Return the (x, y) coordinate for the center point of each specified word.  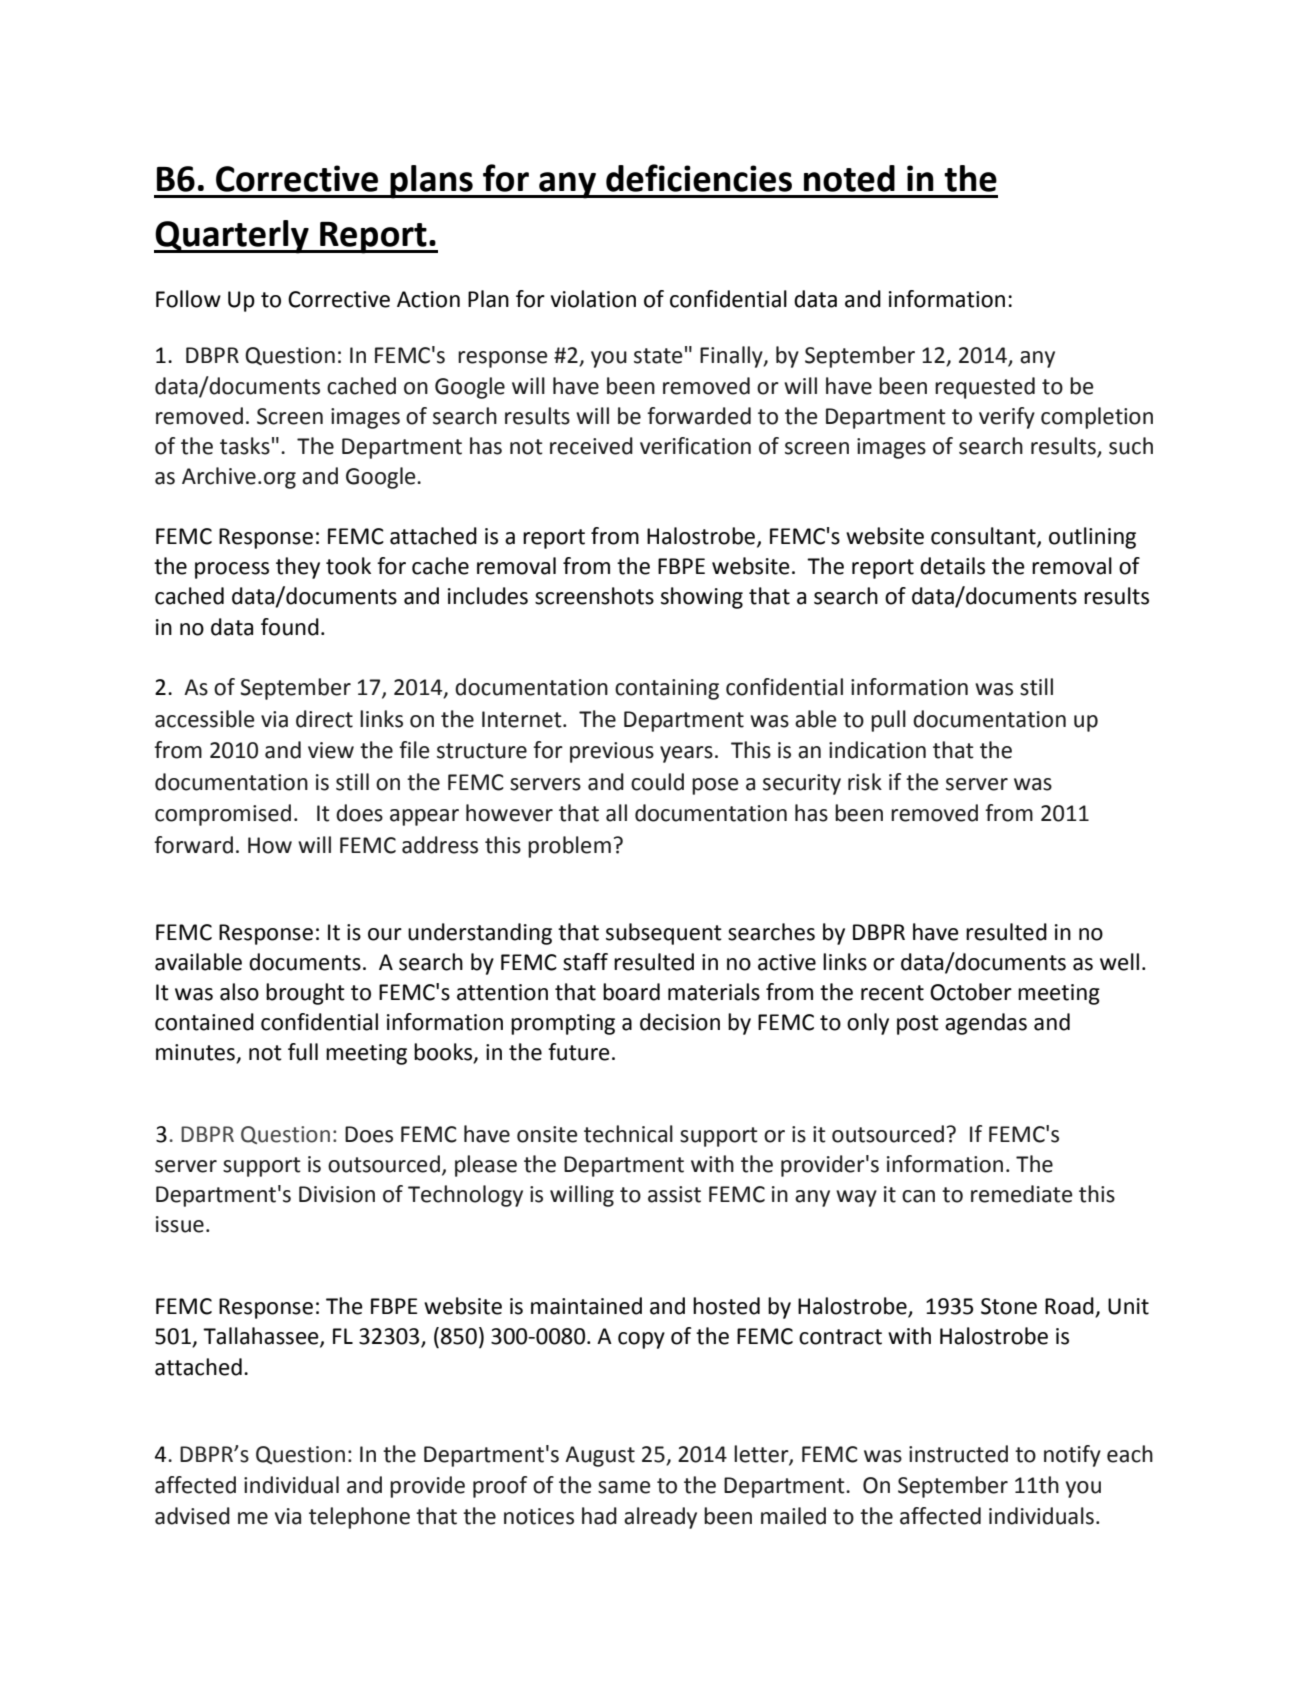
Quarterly (232, 237)
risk (865, 782)
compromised (223, 815)
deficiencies (699, 178)
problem (569, 847)
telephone (359, 1518)
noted (849, 178)
